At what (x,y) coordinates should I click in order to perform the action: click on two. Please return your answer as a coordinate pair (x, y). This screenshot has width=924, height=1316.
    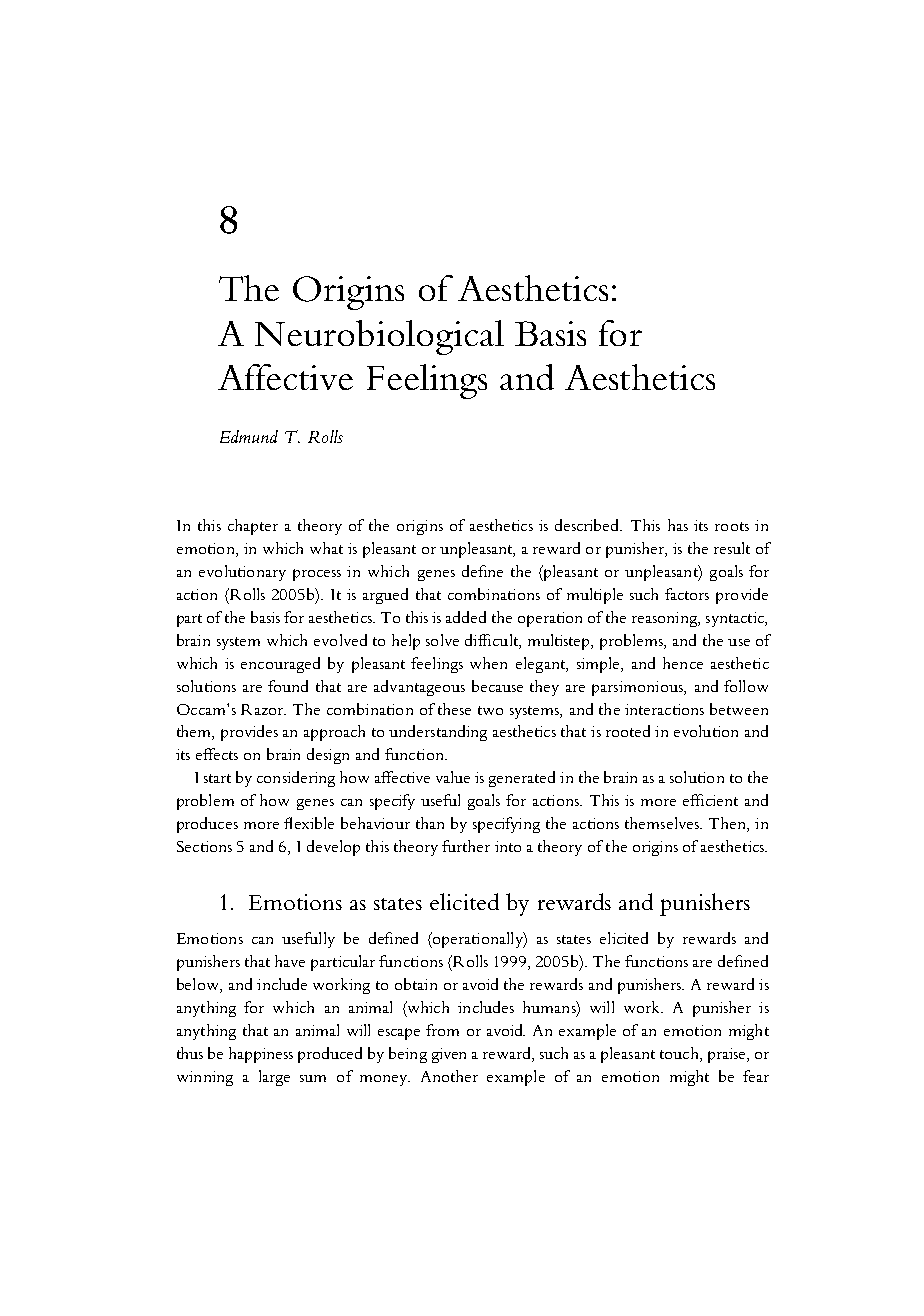
    Looking at the image, I should click on (490, 710).
